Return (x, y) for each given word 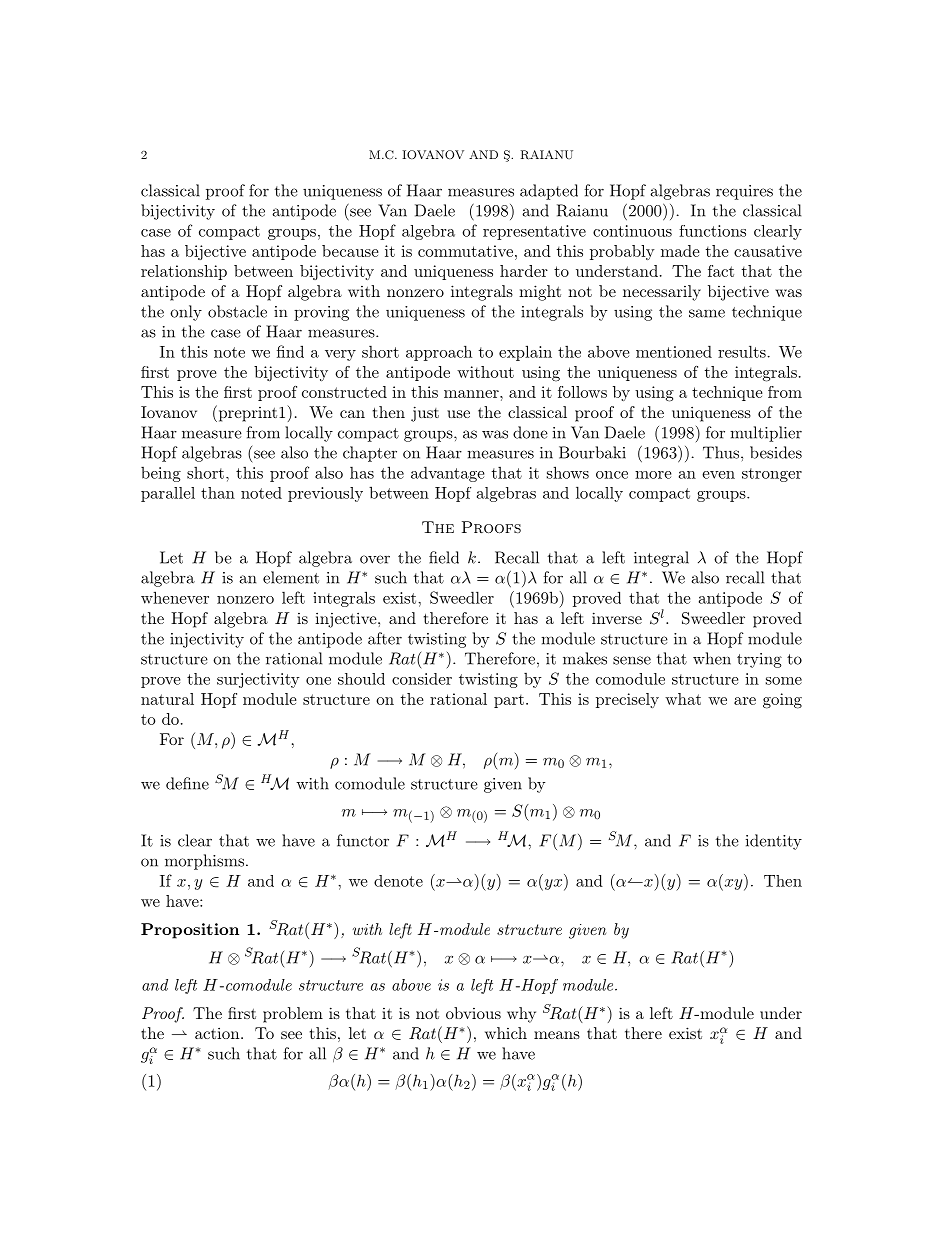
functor (363, 840)
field (444, 557)
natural (167, 699)
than (218, 493)
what (683, 699)
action (218, 1033)
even (718, 475)
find (290, 351)
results (742, 351)
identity (774, 842)
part (509, 701)
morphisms (204, 862)
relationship (184, 272)
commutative (465, 251)
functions (712, 231)
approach (439, 353)
